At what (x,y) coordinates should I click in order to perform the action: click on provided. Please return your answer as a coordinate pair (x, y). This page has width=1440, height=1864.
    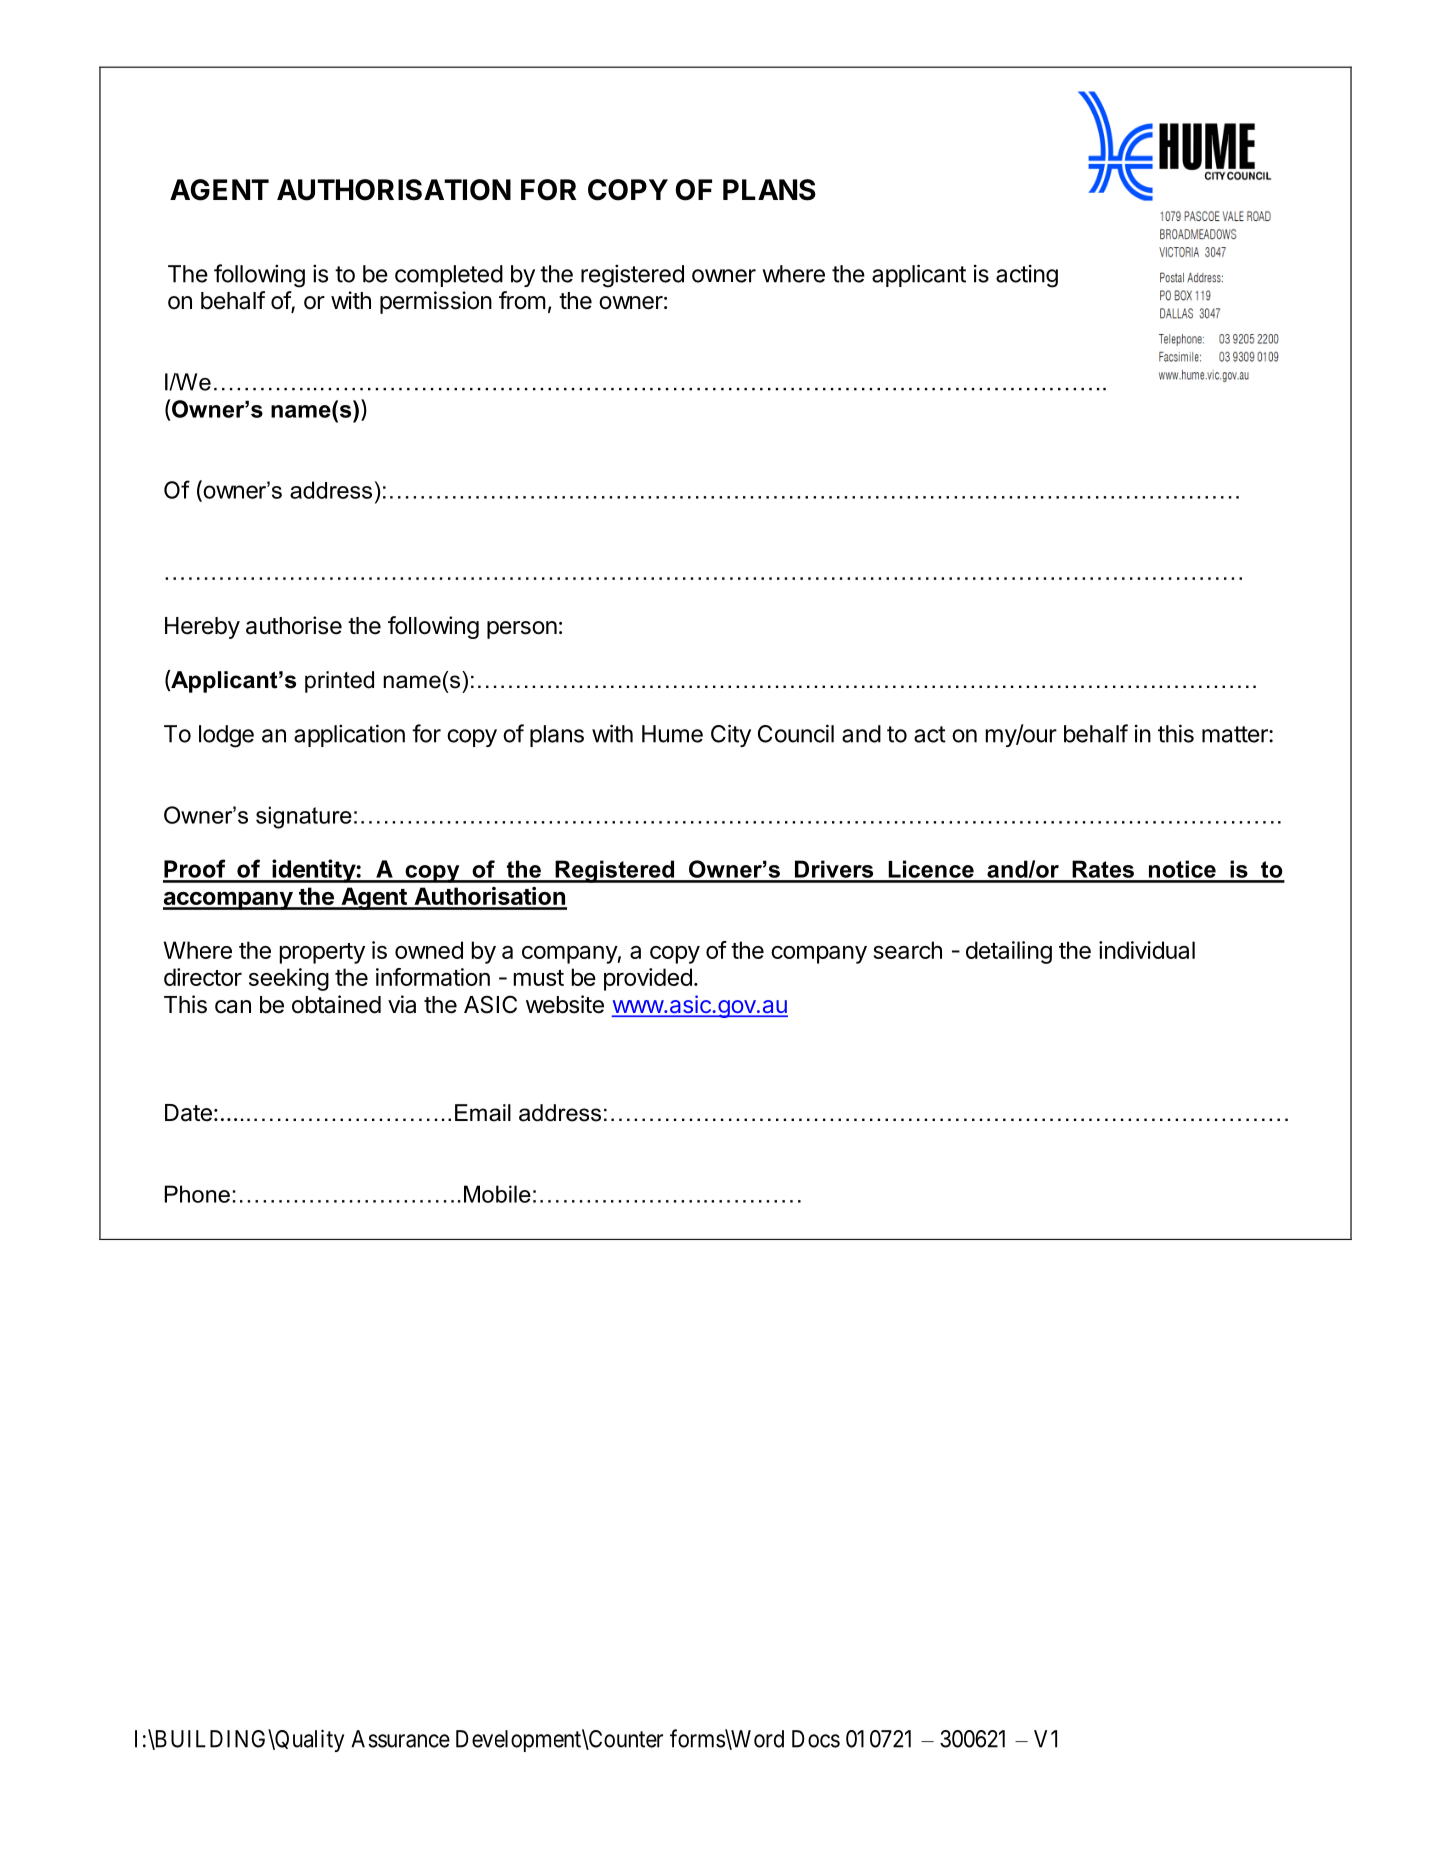
    Looking at the image, I should click on (648, 979).
